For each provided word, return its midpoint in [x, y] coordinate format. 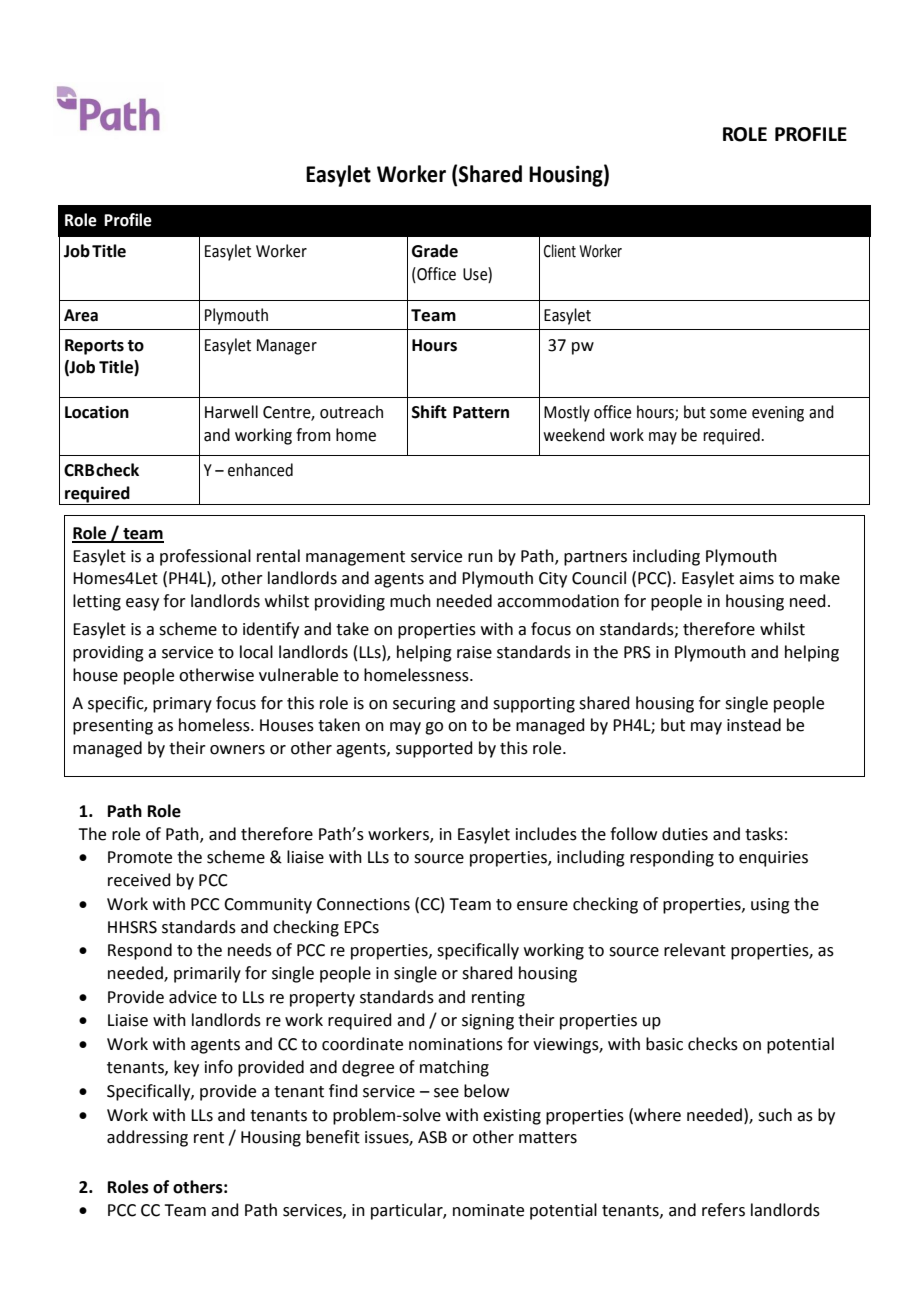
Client [560, 251]
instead [754, 725]
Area [81, 315]
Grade [435, 251]
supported [434, 749]
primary [182, 705]
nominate [488, 1210]
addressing [147, 1138]
